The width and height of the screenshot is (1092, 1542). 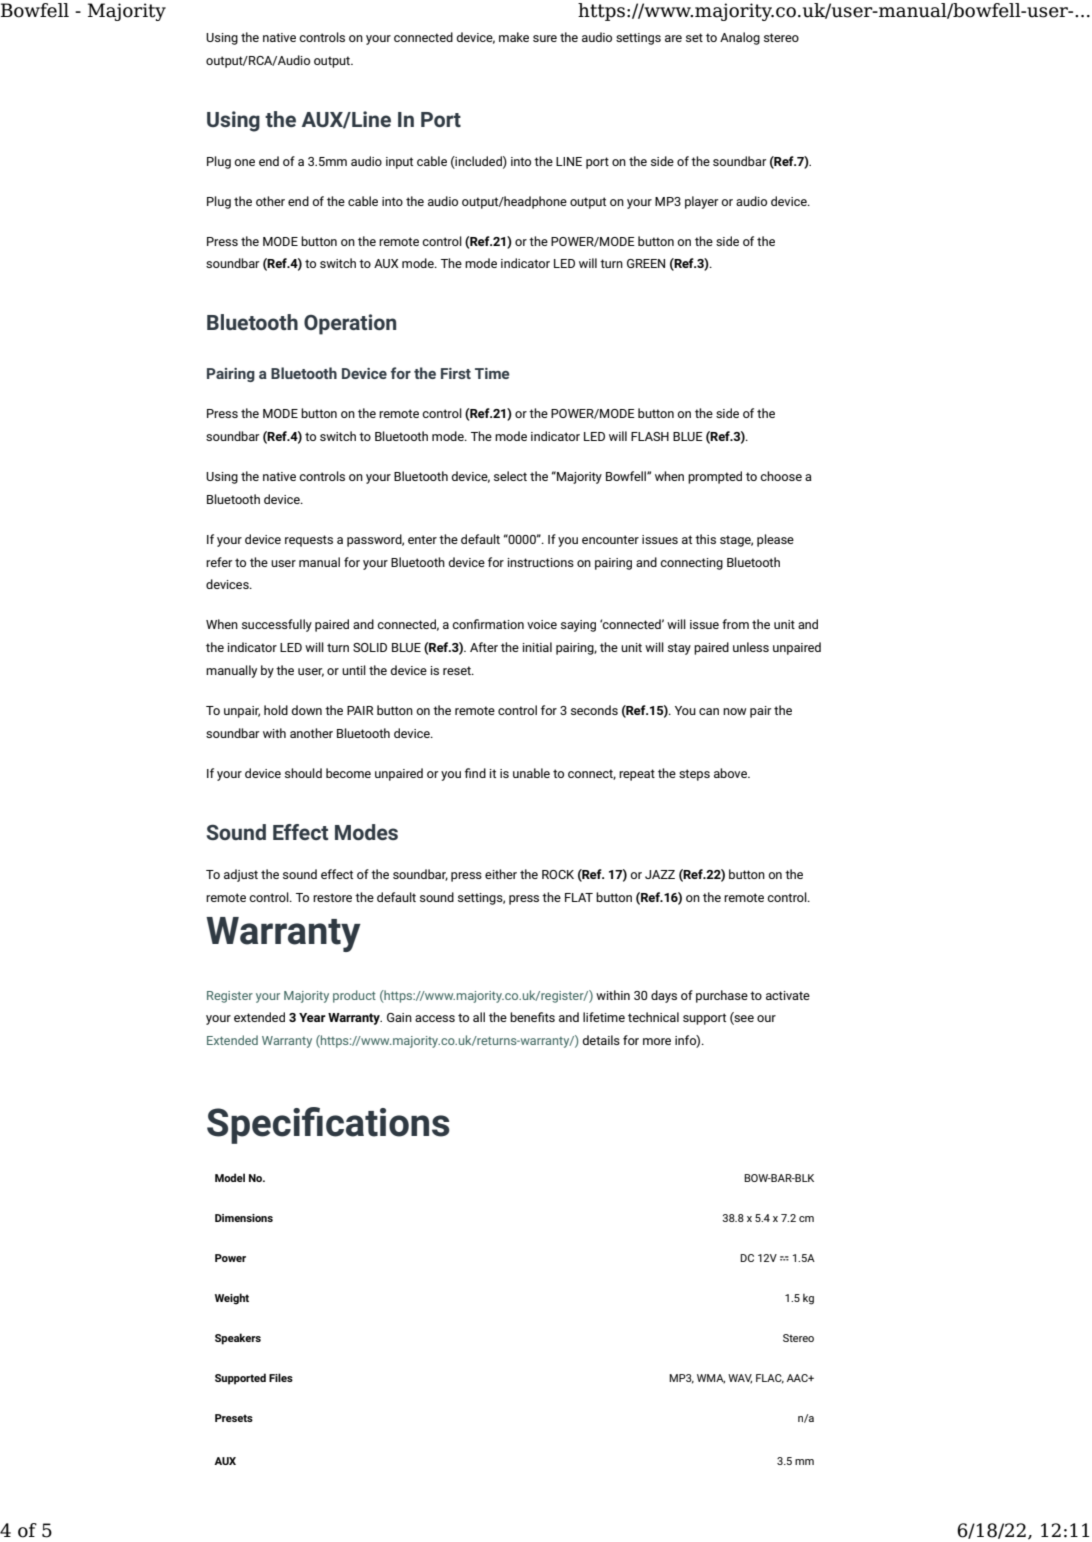 I want to click on WMA, so click(x=711, y=1379).
